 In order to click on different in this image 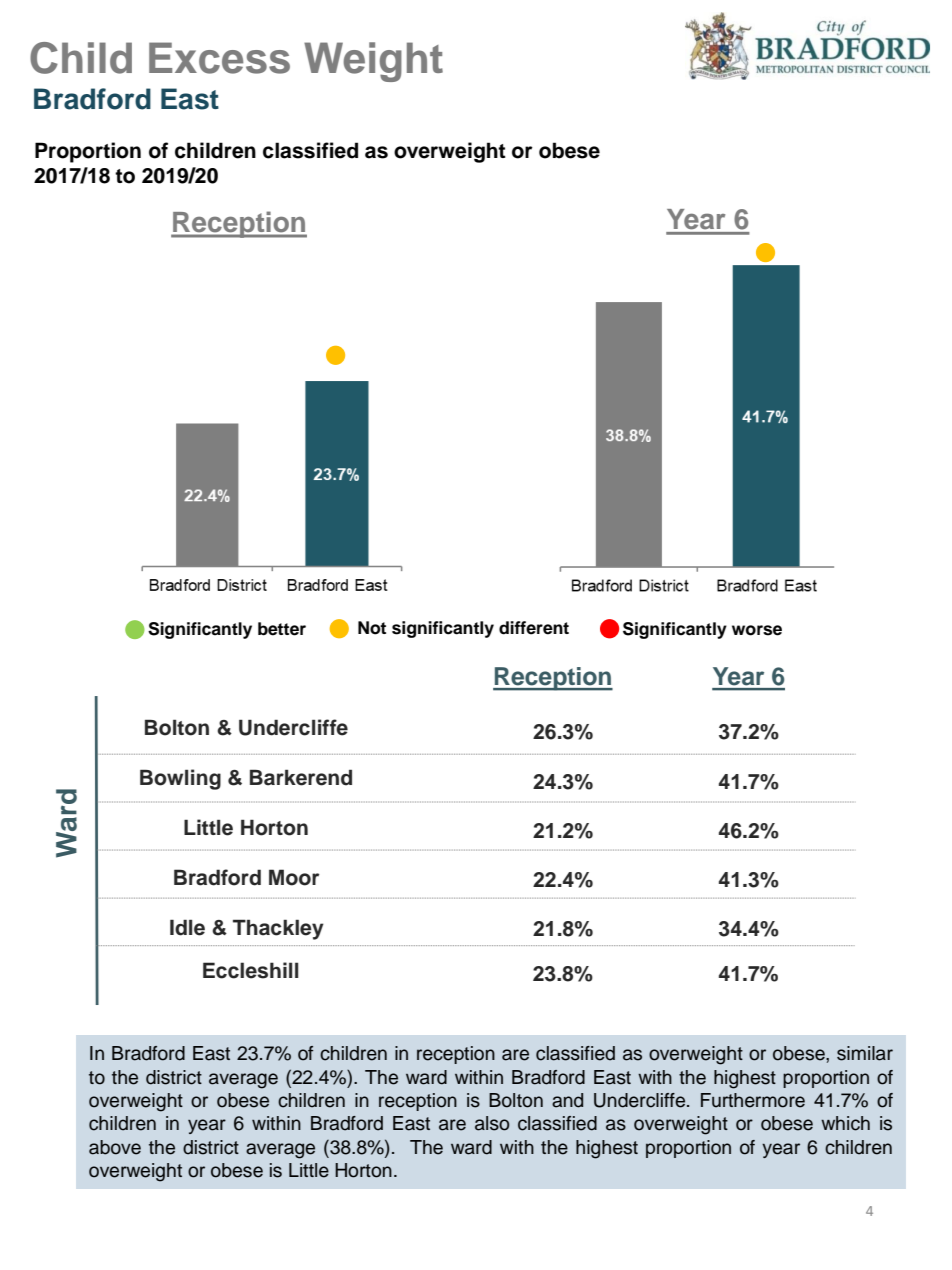, I will do `click(534, 628)`.
